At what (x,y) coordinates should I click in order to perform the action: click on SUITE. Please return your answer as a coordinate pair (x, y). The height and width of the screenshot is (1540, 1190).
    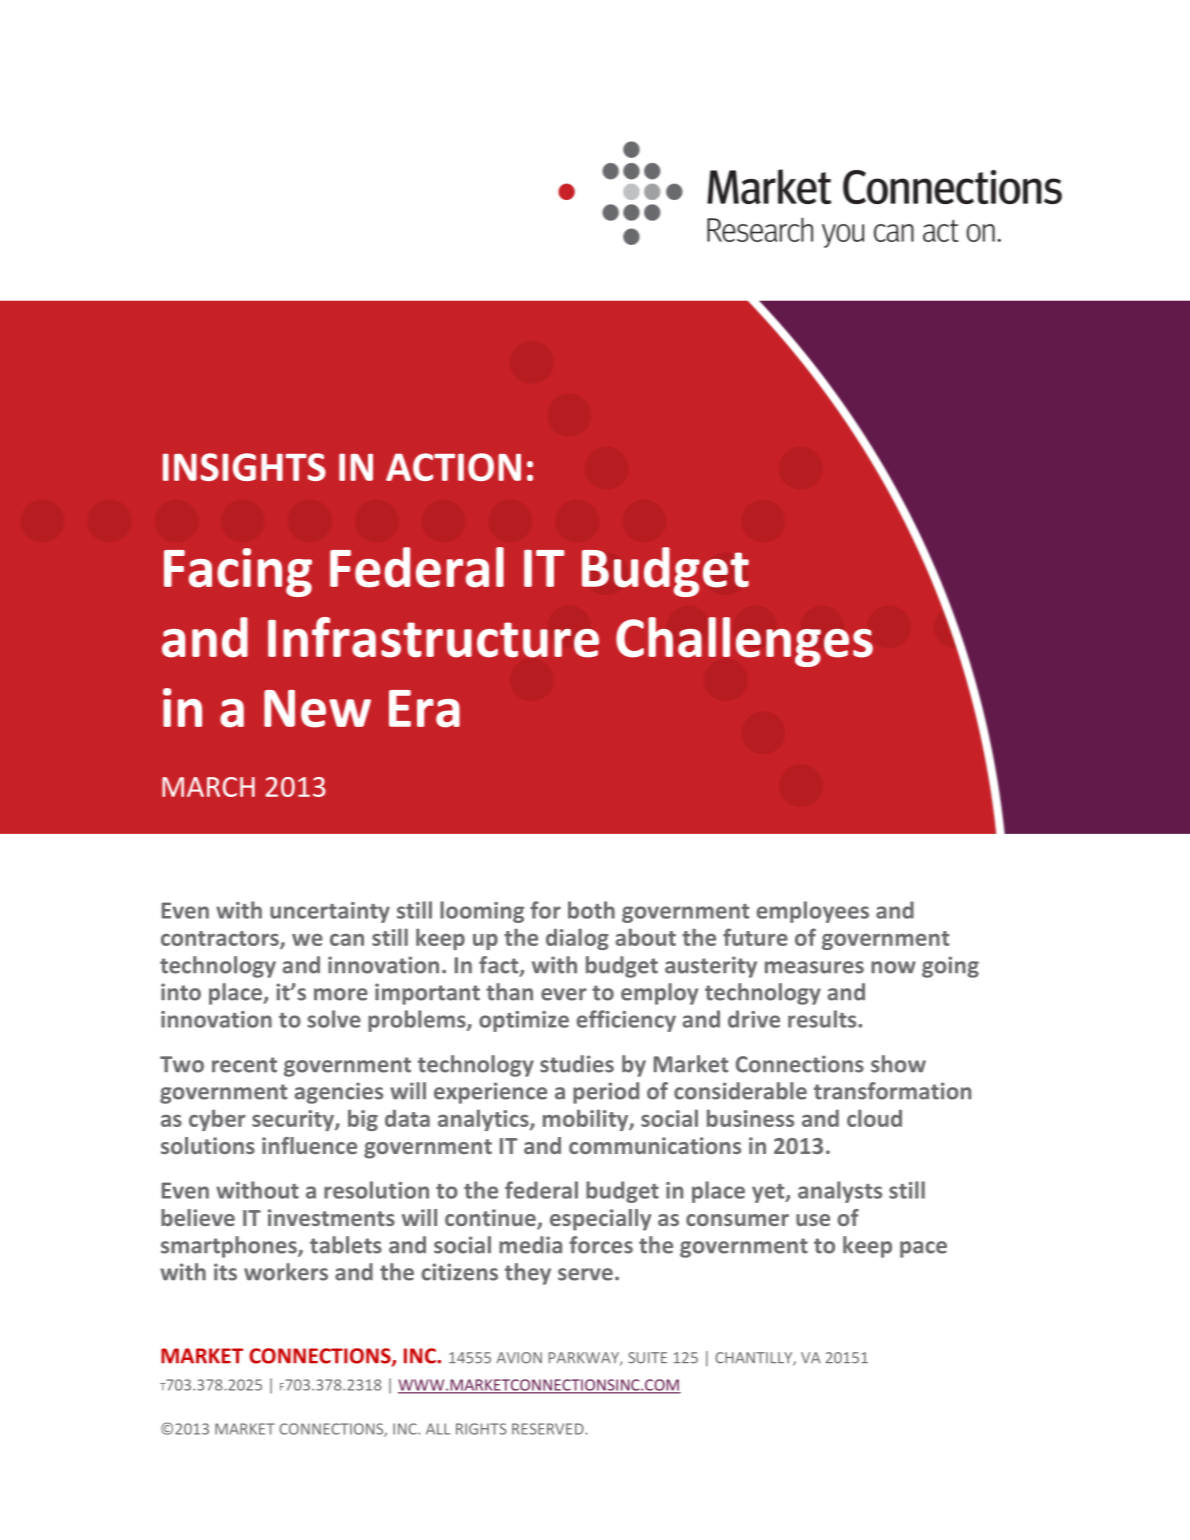
    Looking at the image, I should click on (647, 1358).
